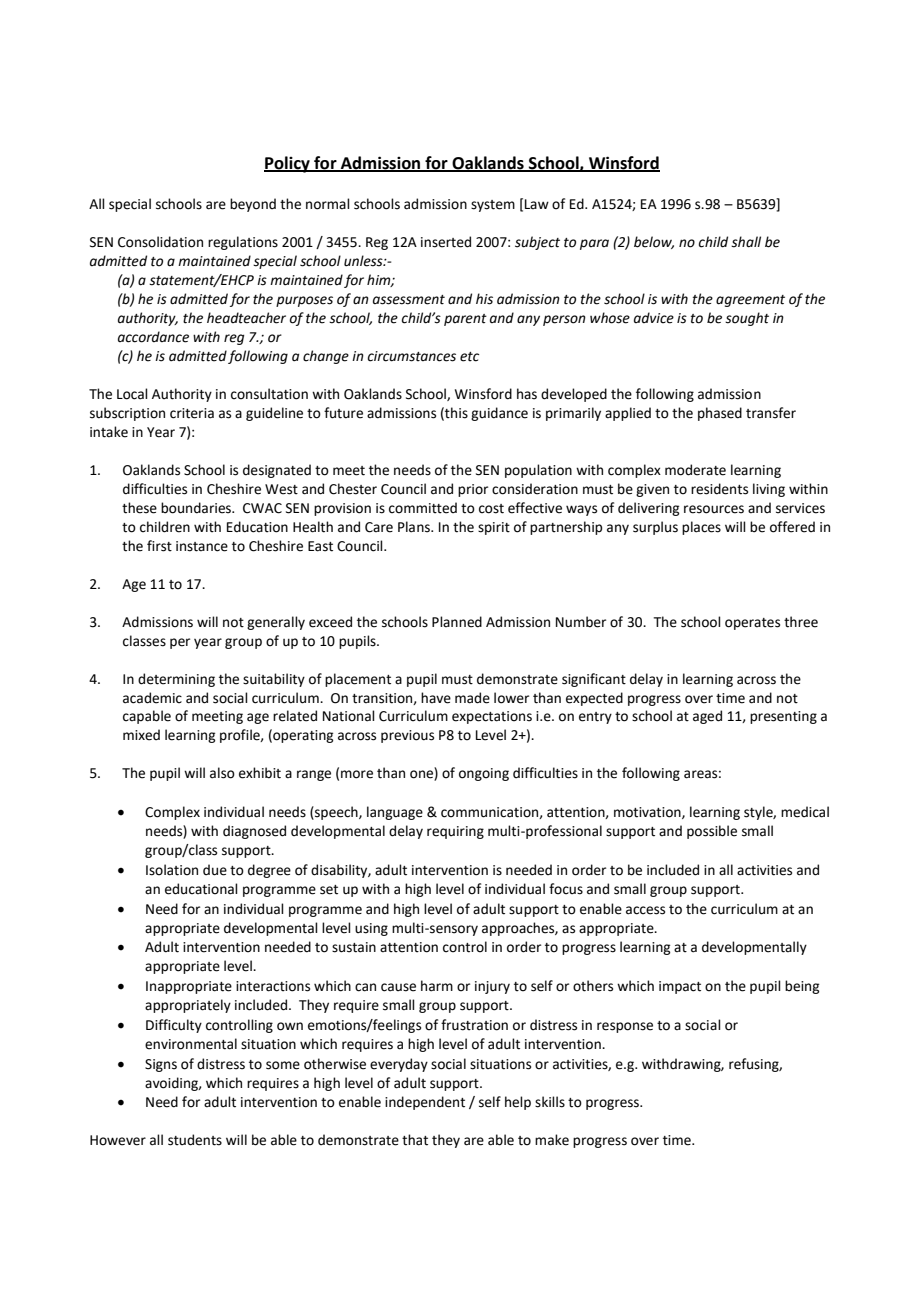 This document has height=1308, width=924. Describe the element at coordinates (195, 1140) in the document. I see `students` at that location.
